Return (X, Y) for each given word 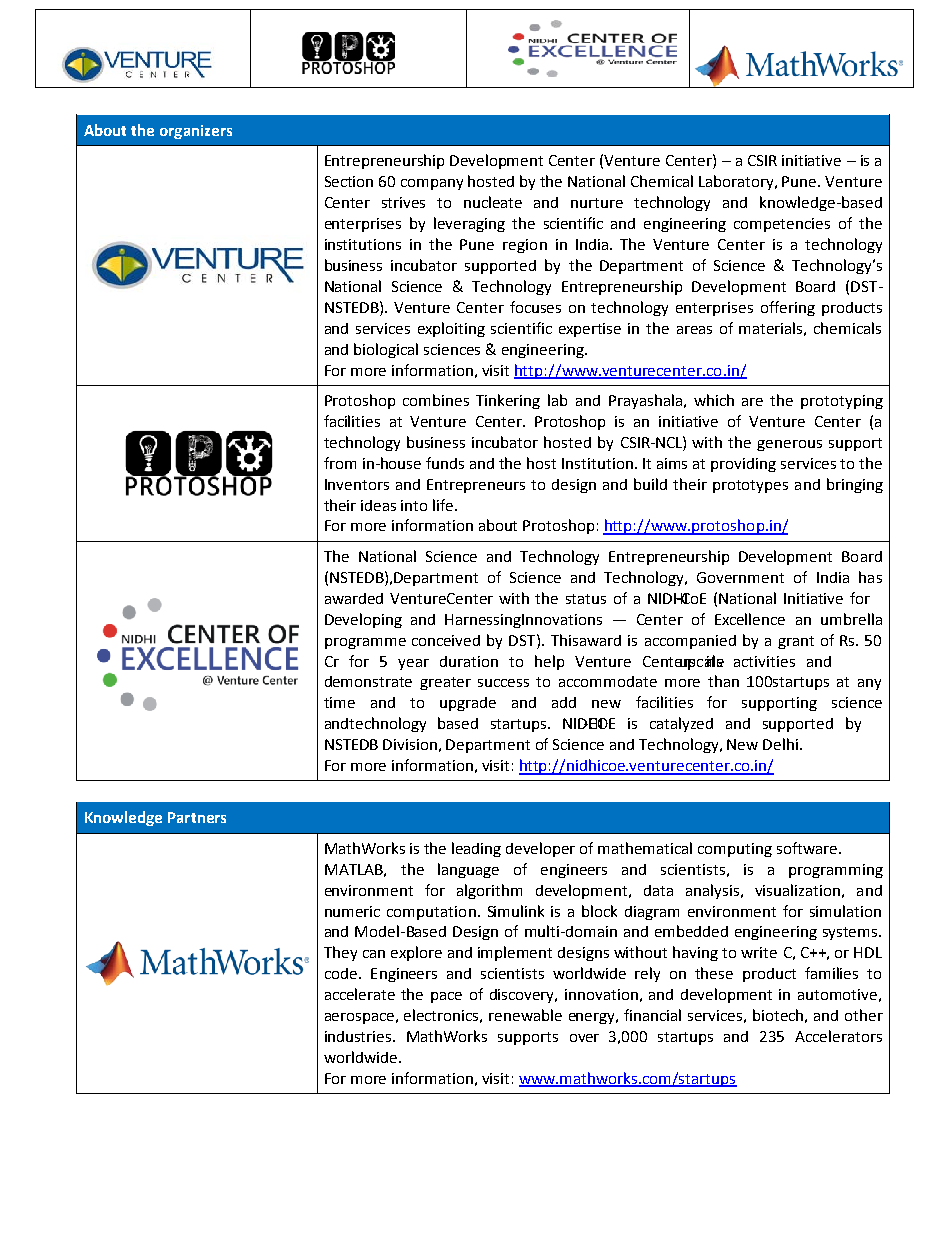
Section (349, 181)
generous (789, 445)
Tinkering (508, 401)
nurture (597, 203)
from (340, 463)
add (564, 702)
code (341, 973)
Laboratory (737, 182)
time (339, 702)
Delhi (780, 744)
